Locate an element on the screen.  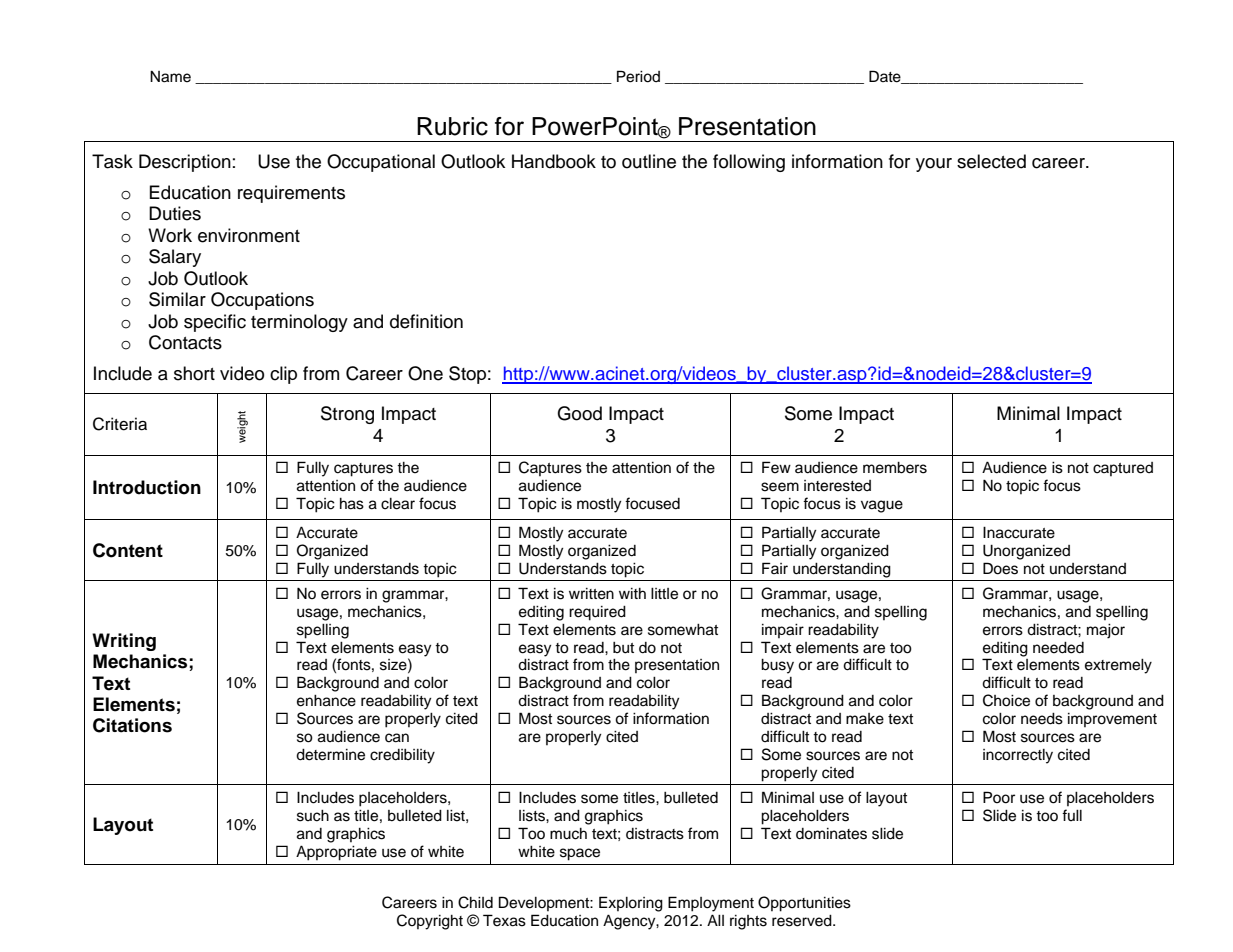
seem is located at coordinates (780, 487).
